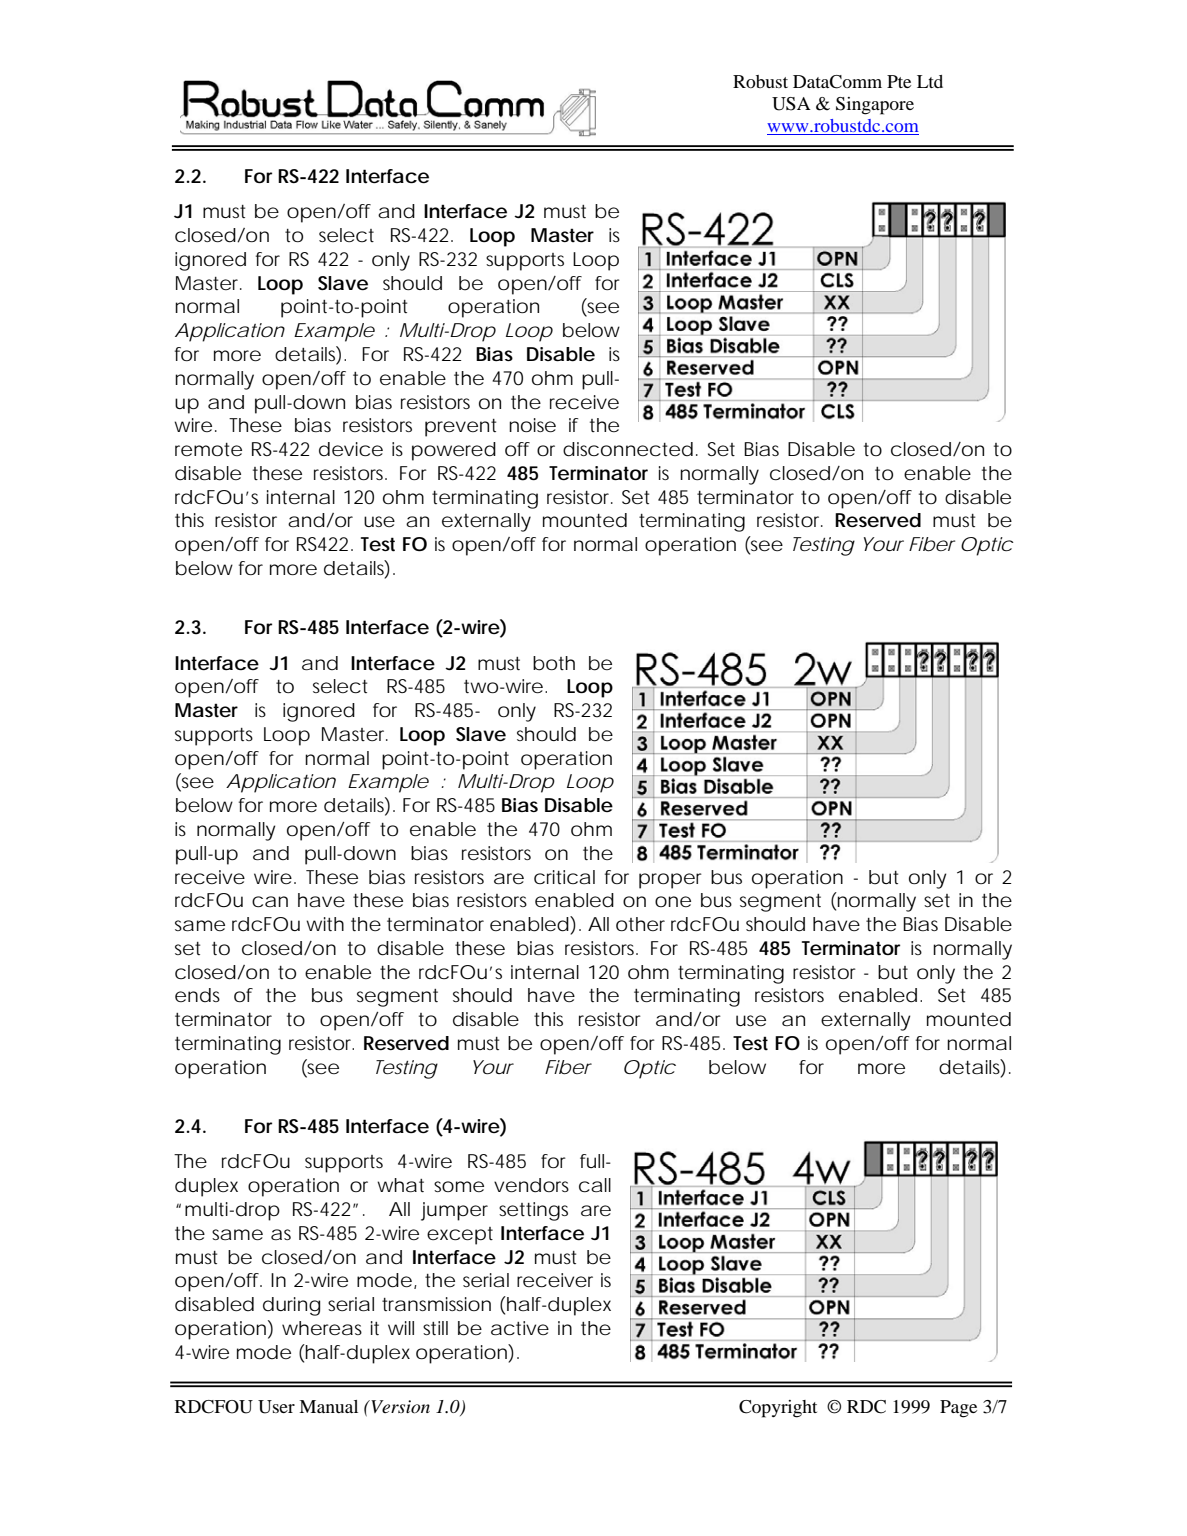 This screenshot has width=1187, height=1536. I want to click on proper, so click(670, 881).
